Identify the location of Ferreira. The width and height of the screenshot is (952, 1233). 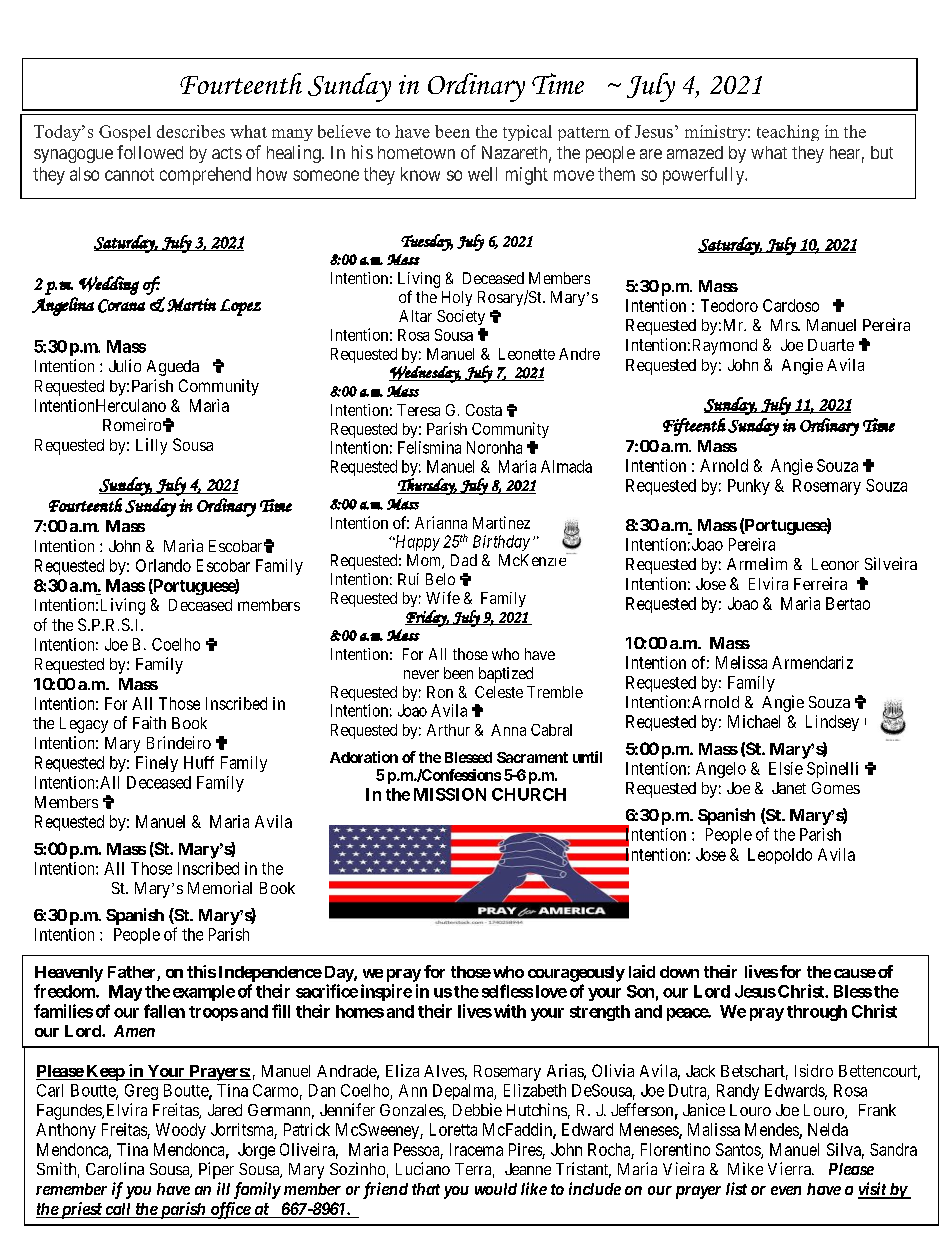
(820, 583).
